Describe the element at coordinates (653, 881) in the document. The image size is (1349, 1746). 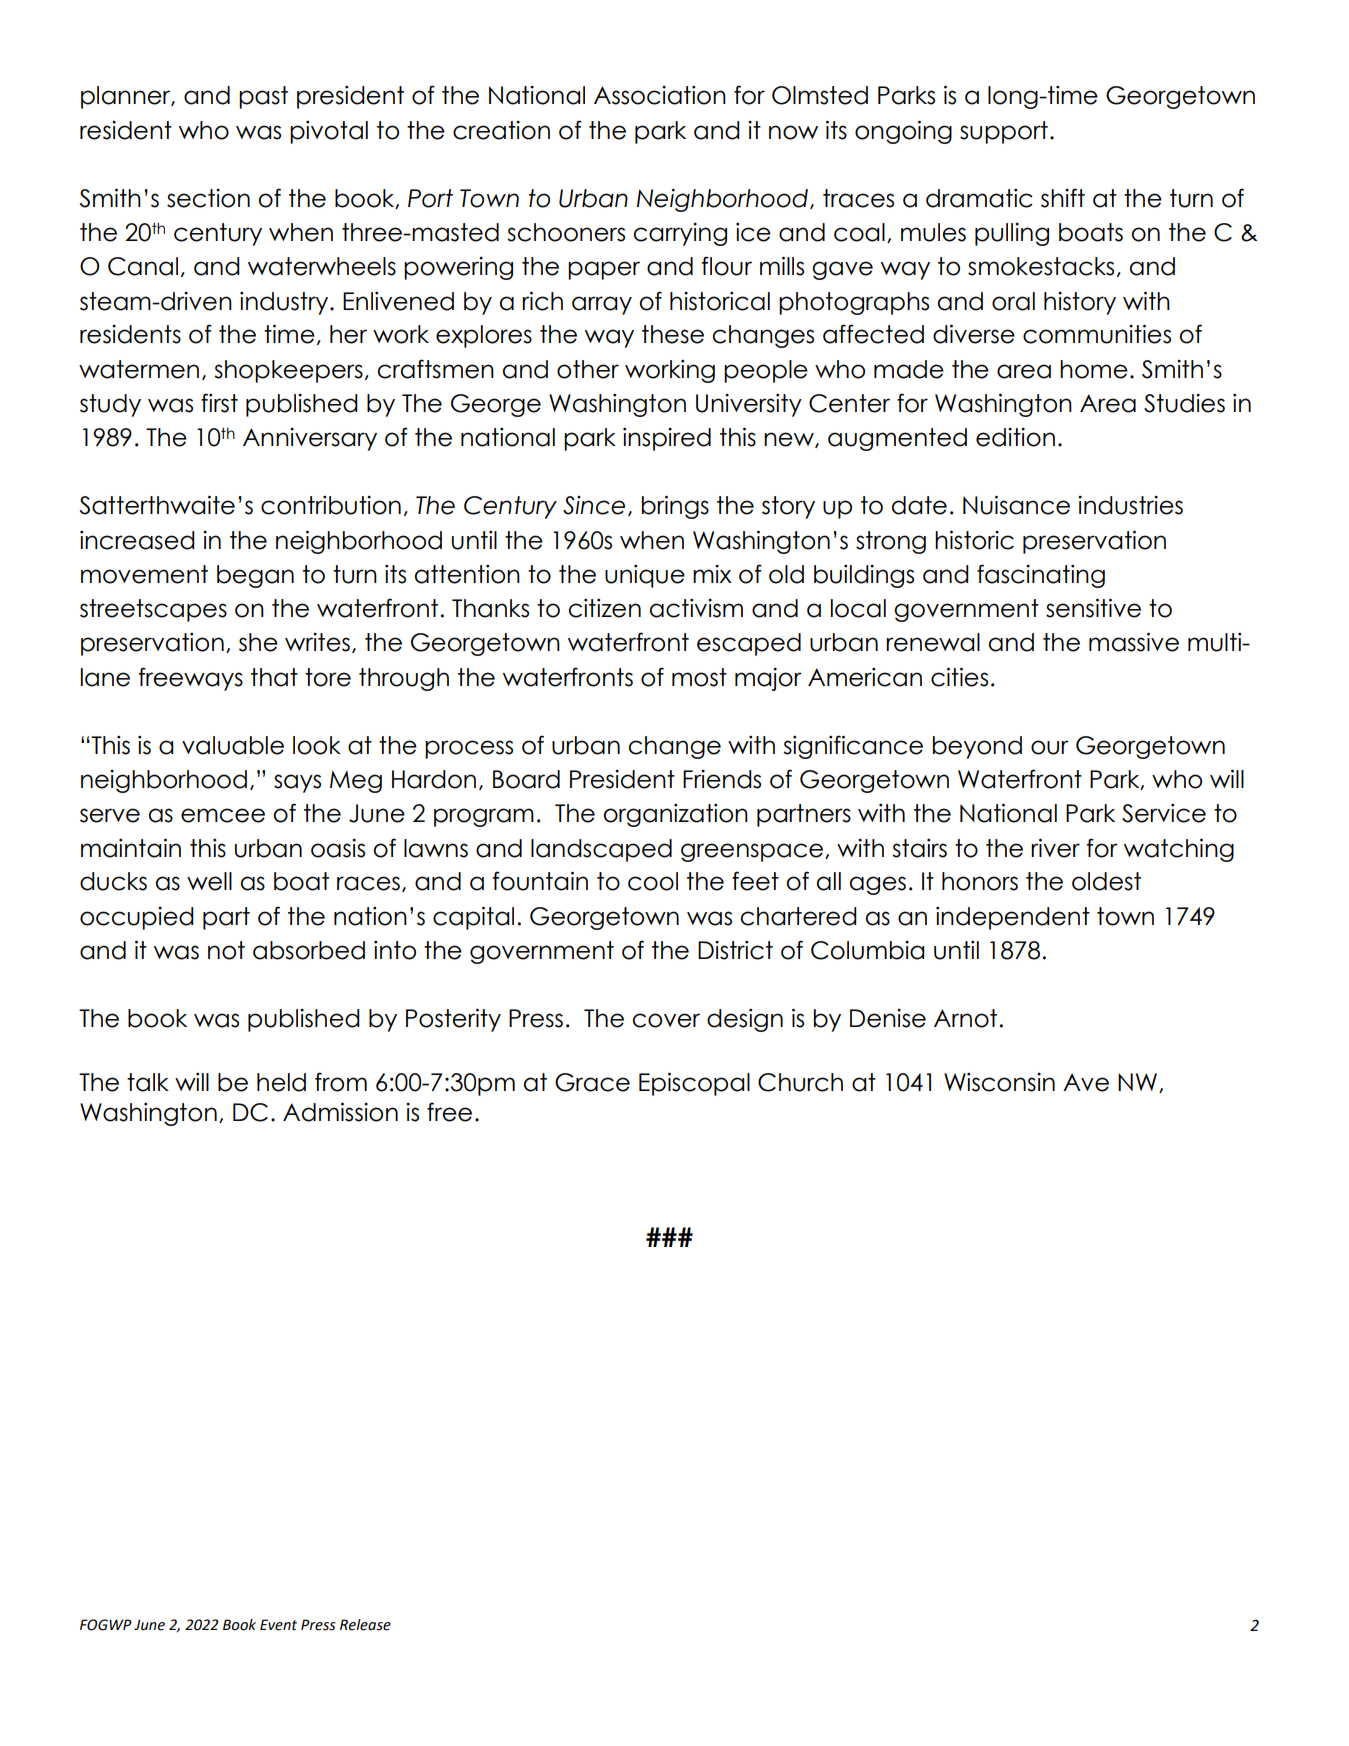
I see `cool` at that location.
